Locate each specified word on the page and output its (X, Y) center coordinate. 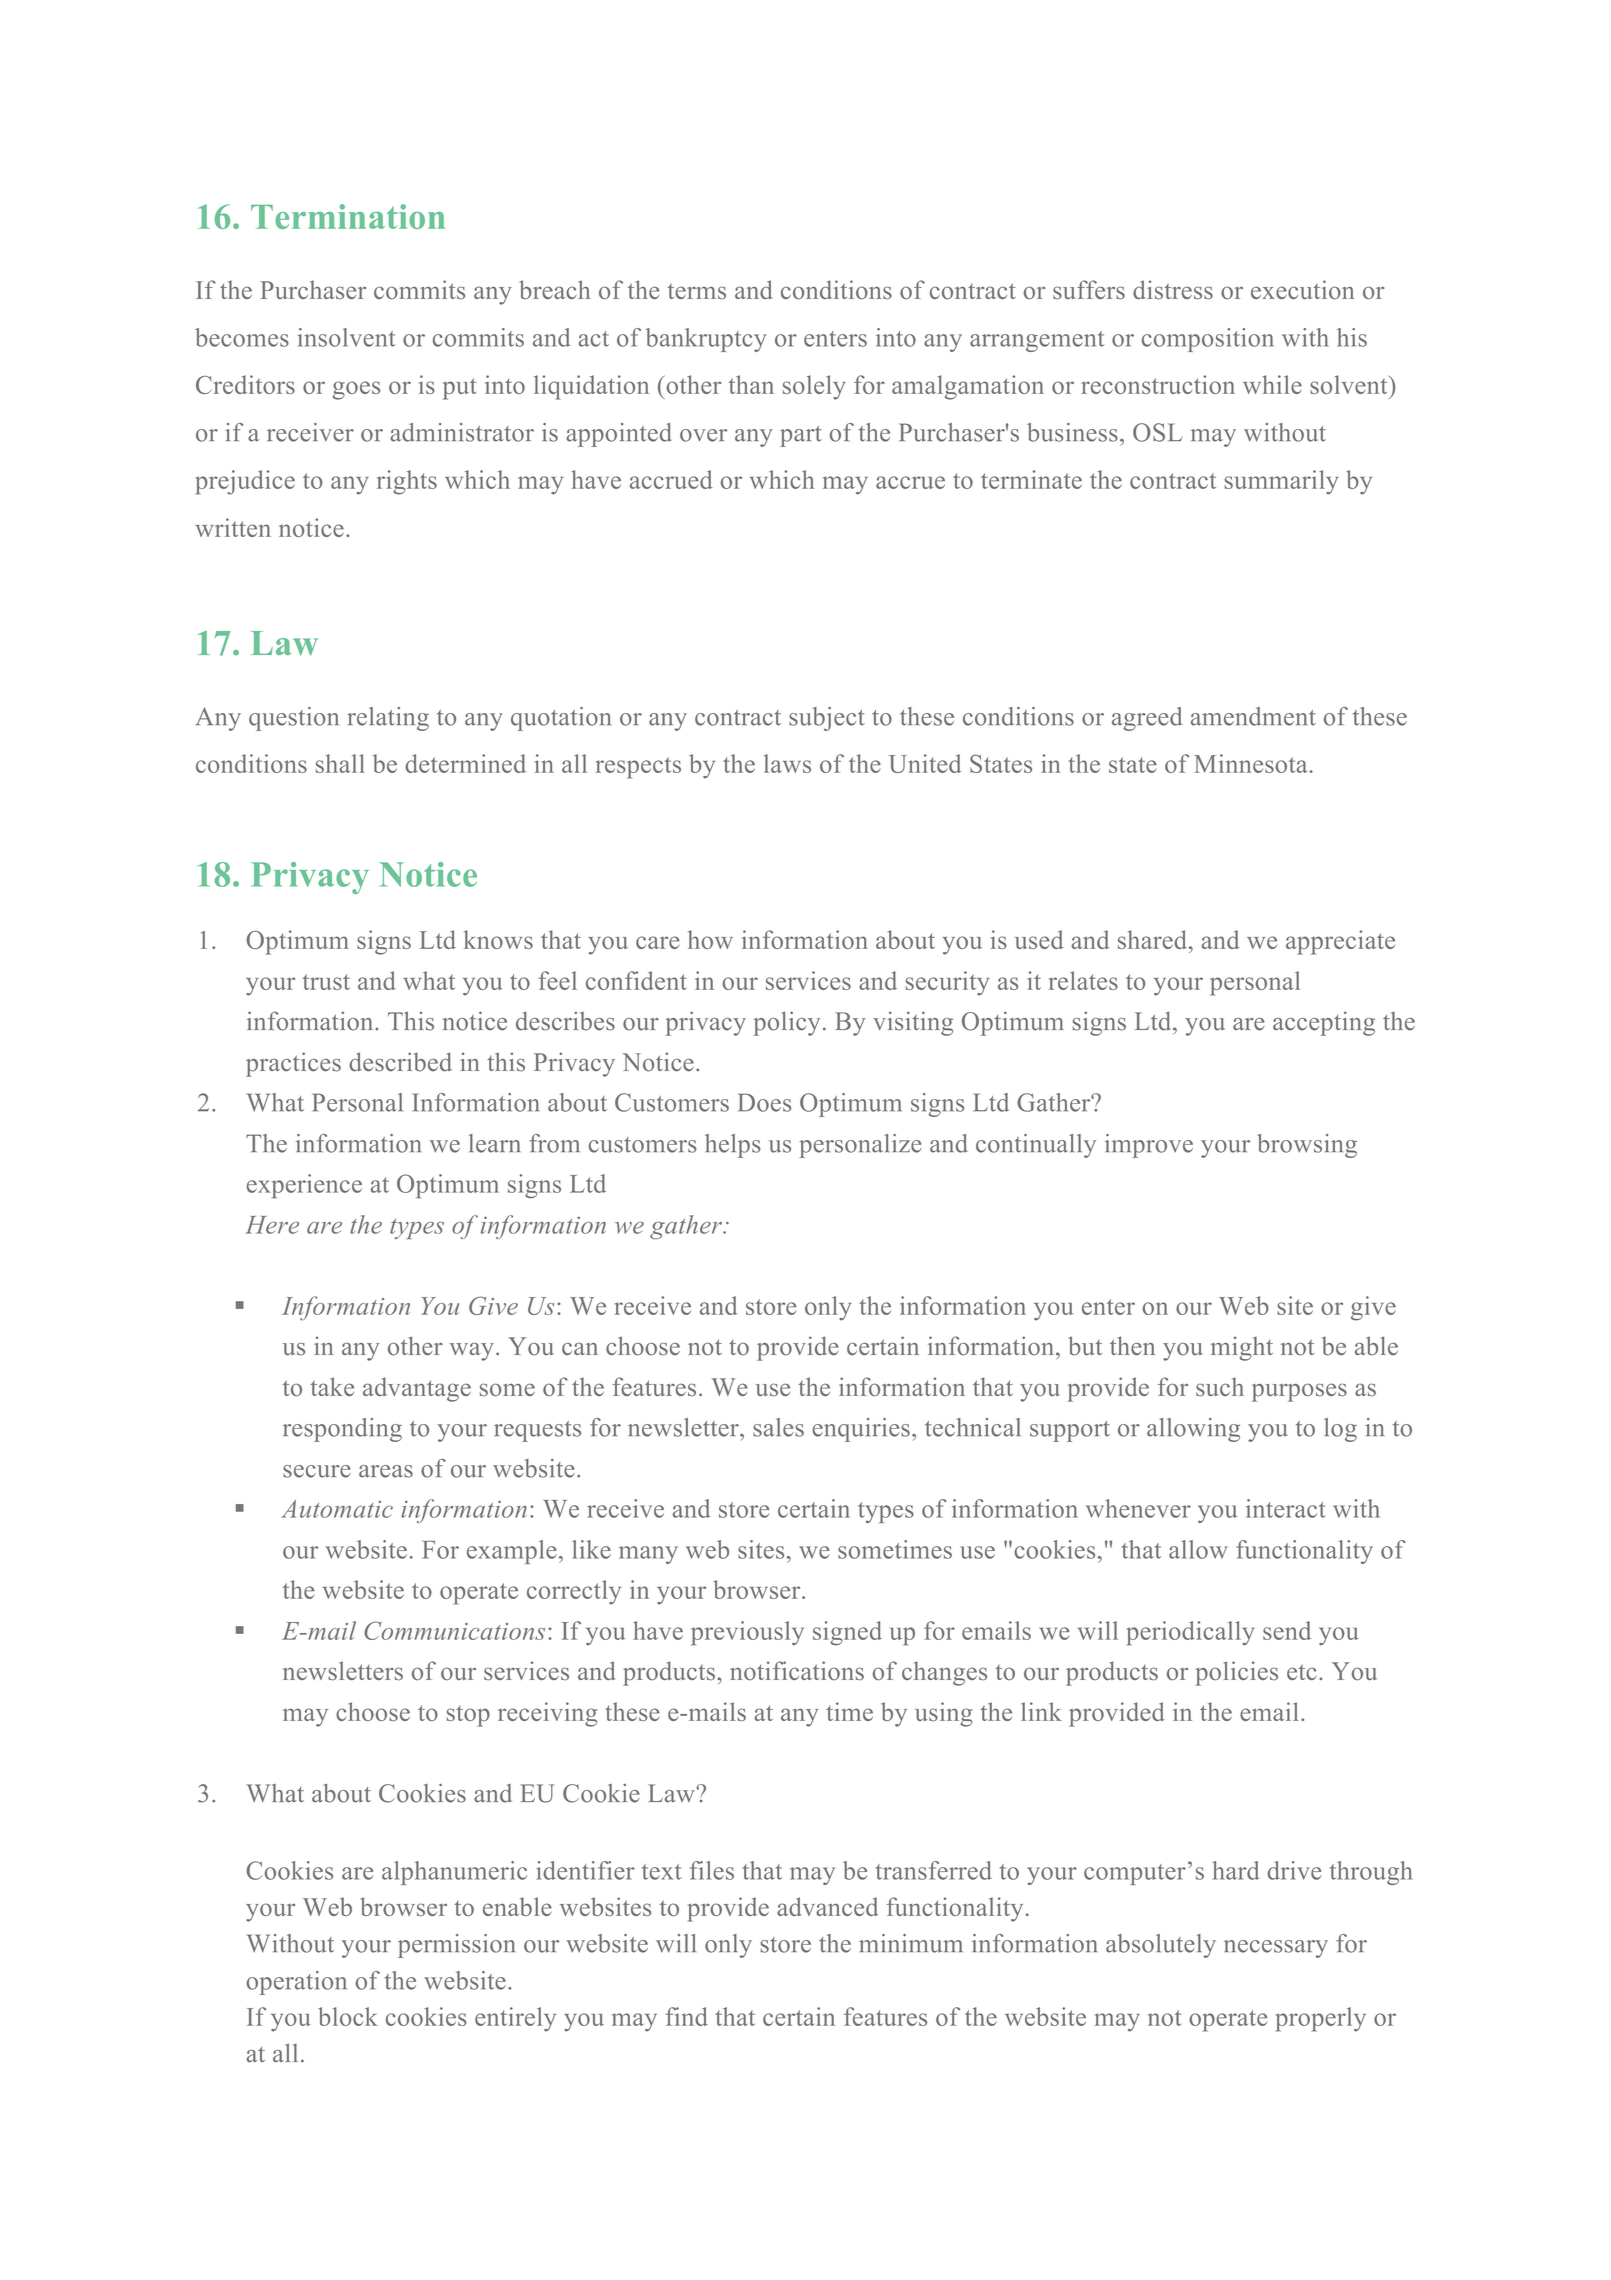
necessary (1276, 1949)
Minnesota (1252, 763)
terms (697, 291)
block (348, 2016)
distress (1173, 290)
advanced (827, 1906)
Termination (348, 216)
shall (340, 763)
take (332, 1386)
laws (787, 763)
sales (778, 1427)
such (1220, 1387)
